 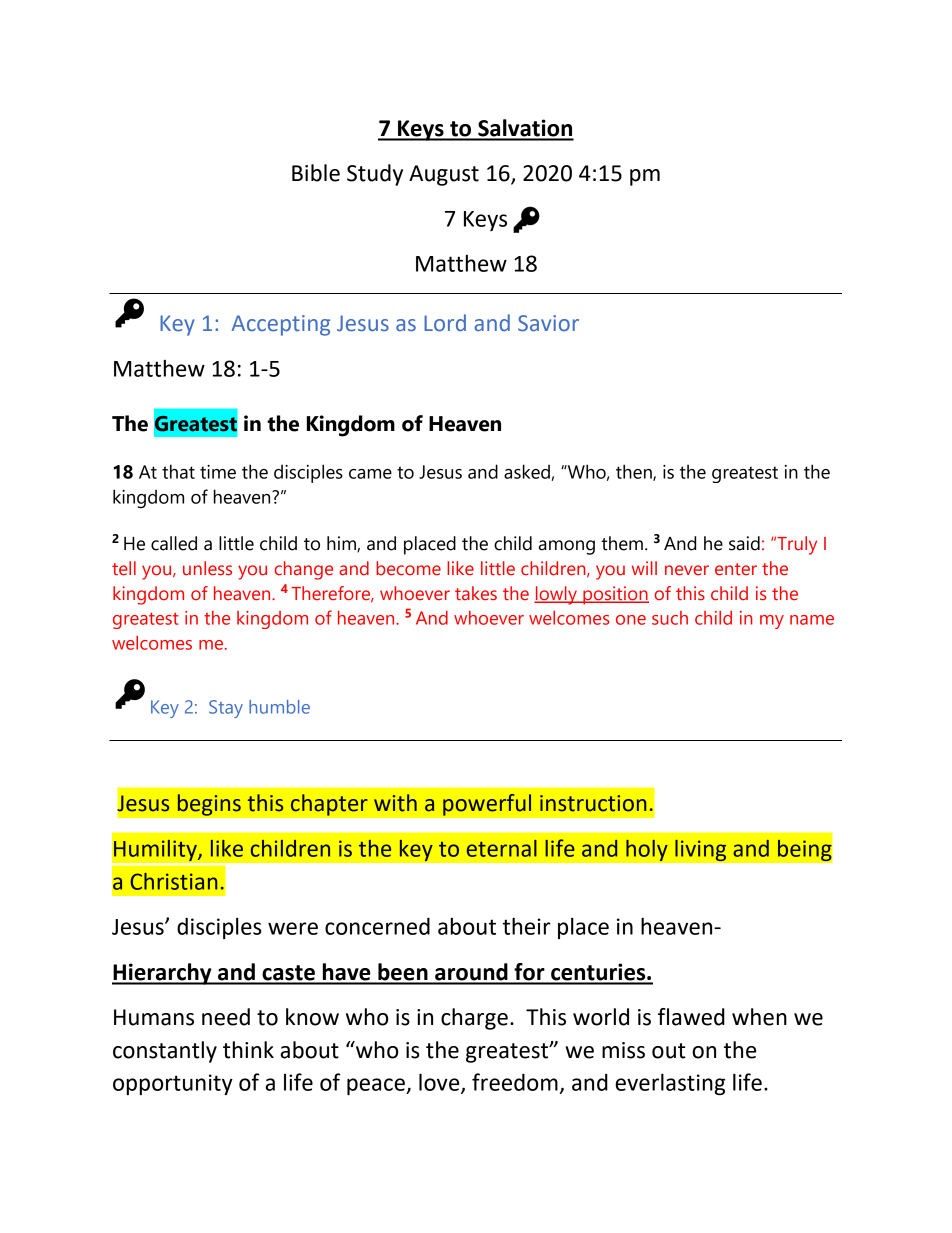 What do you see at coordinates (701, 850) in the screenshot?
I see `living` at bounding box center [701, 850].
